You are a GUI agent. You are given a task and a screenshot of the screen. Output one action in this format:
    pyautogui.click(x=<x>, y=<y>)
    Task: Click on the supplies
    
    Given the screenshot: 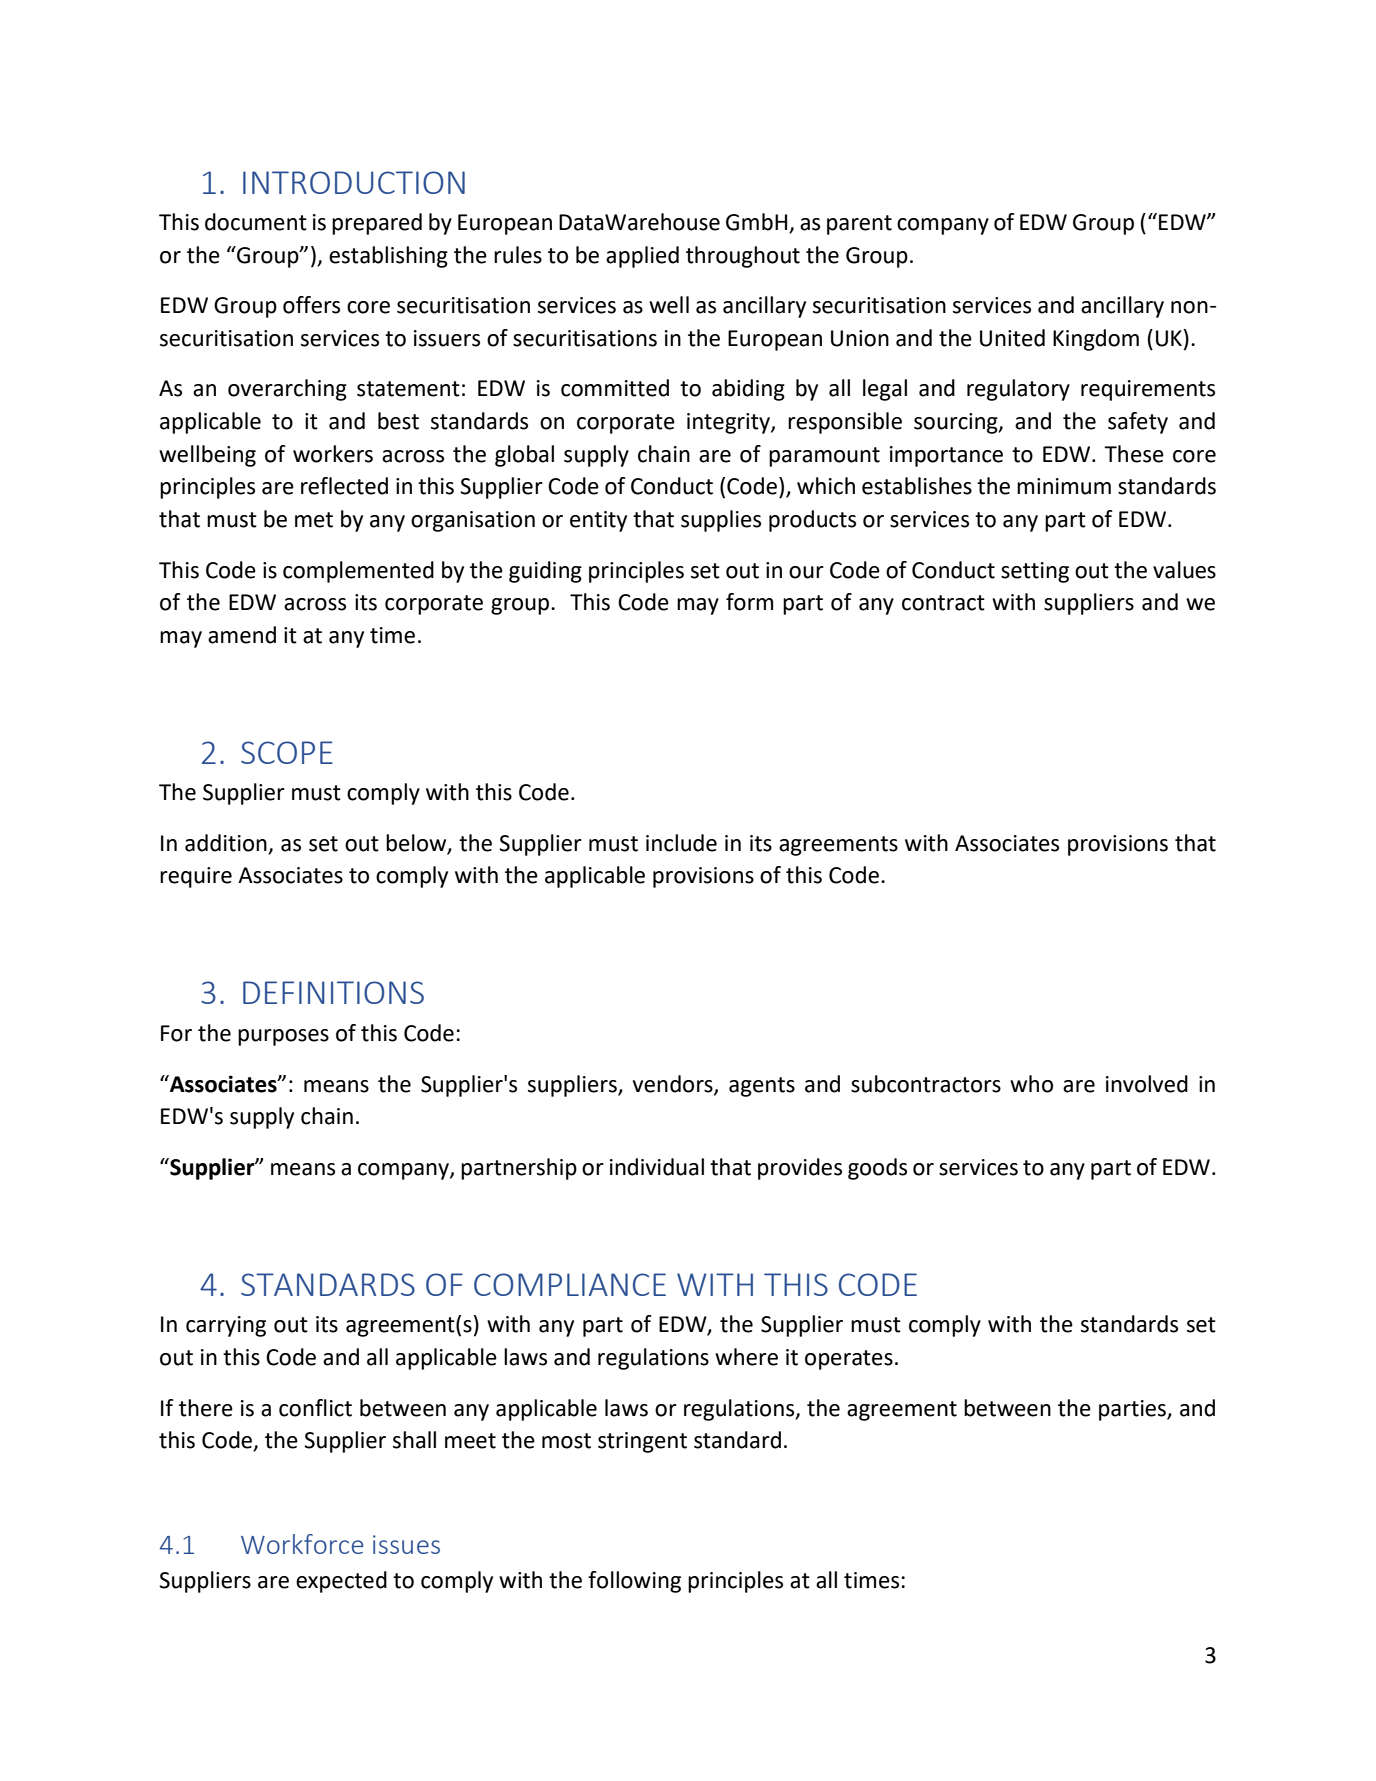 What is the action you would take?
    pyautogui.click(x=721, y=521)
